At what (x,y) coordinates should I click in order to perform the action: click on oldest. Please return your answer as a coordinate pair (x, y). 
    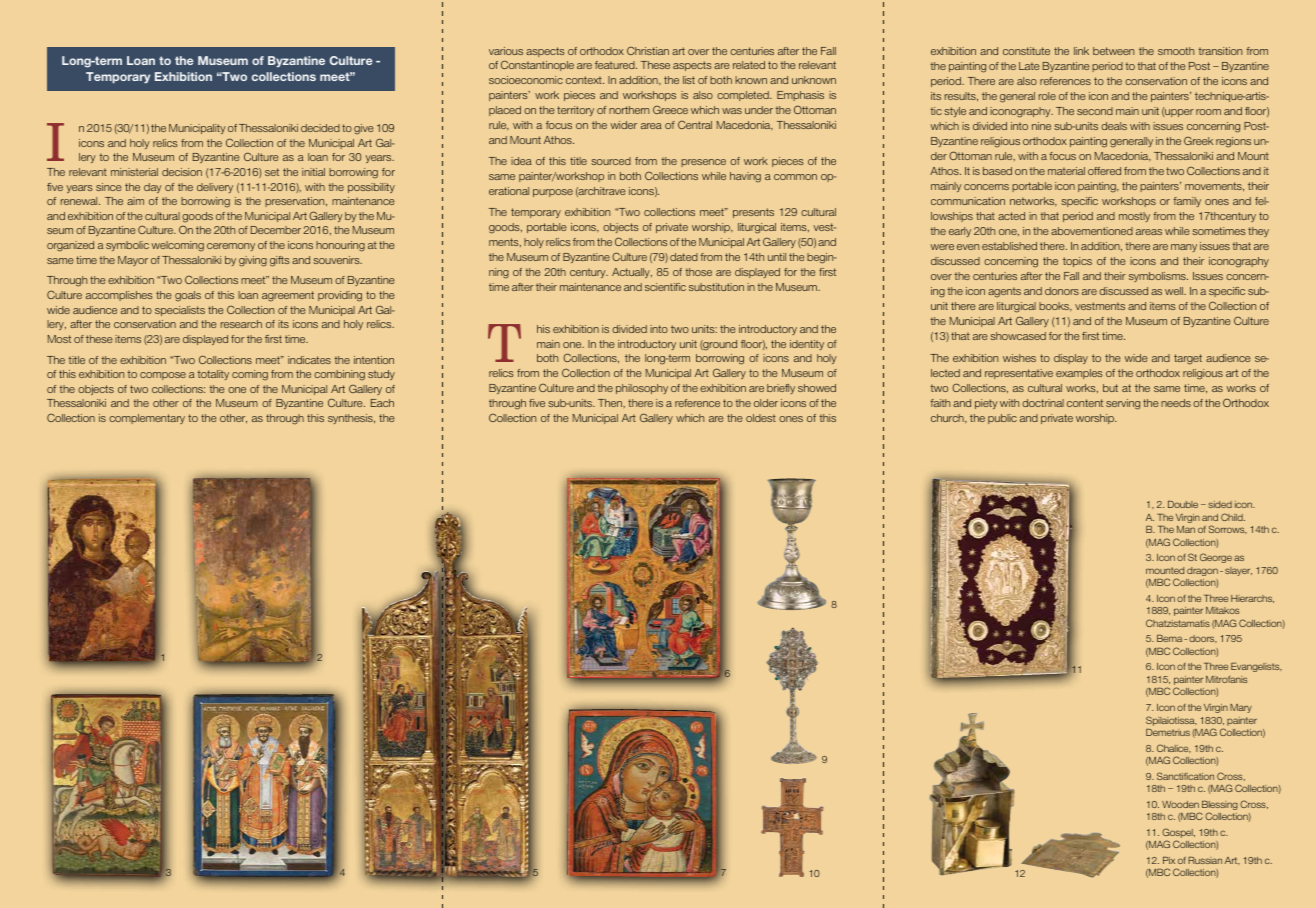
    Looking at the image, I should click on (761, 418).
